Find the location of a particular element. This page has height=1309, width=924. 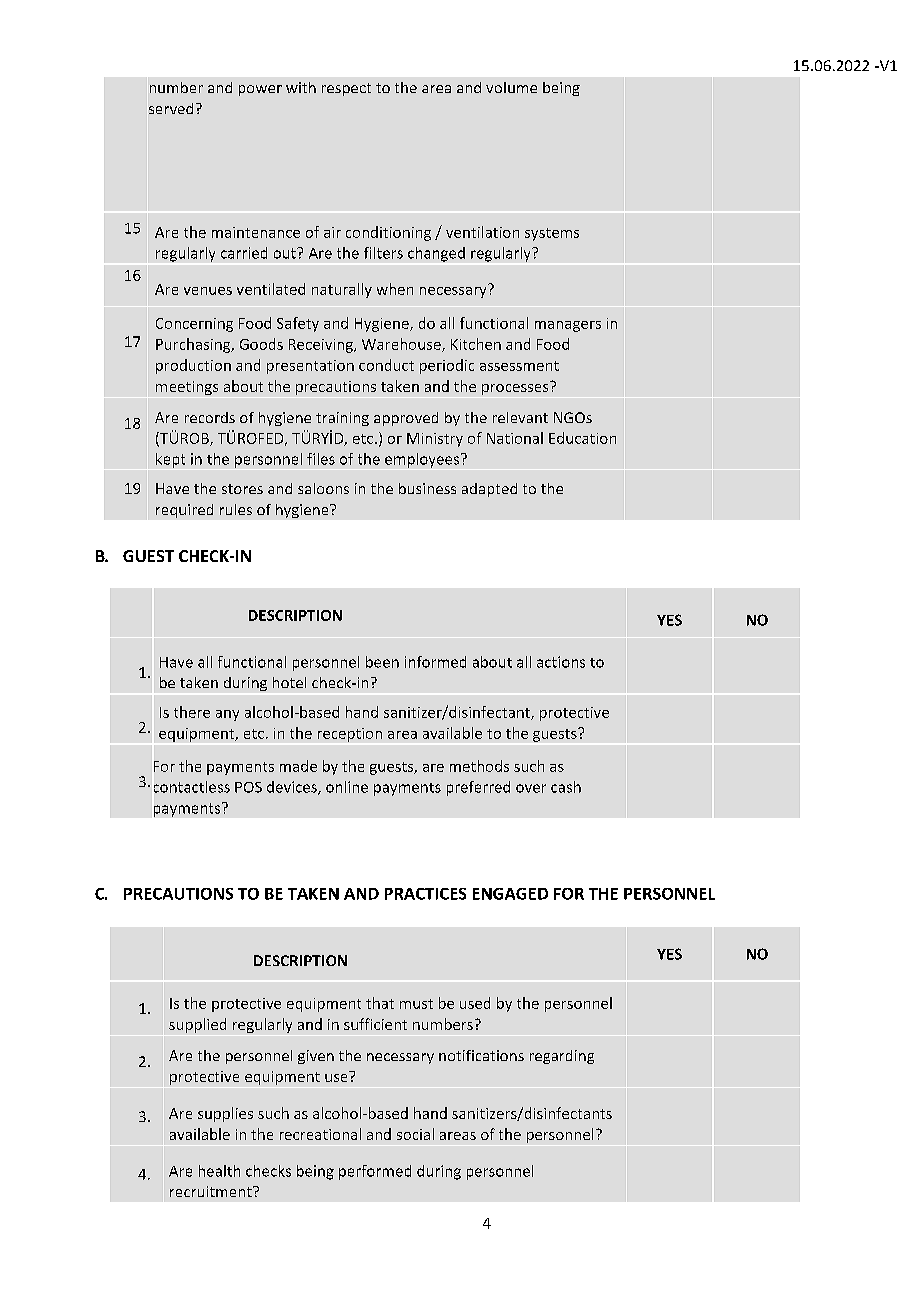

approved is located at coordinates (406, 419).
